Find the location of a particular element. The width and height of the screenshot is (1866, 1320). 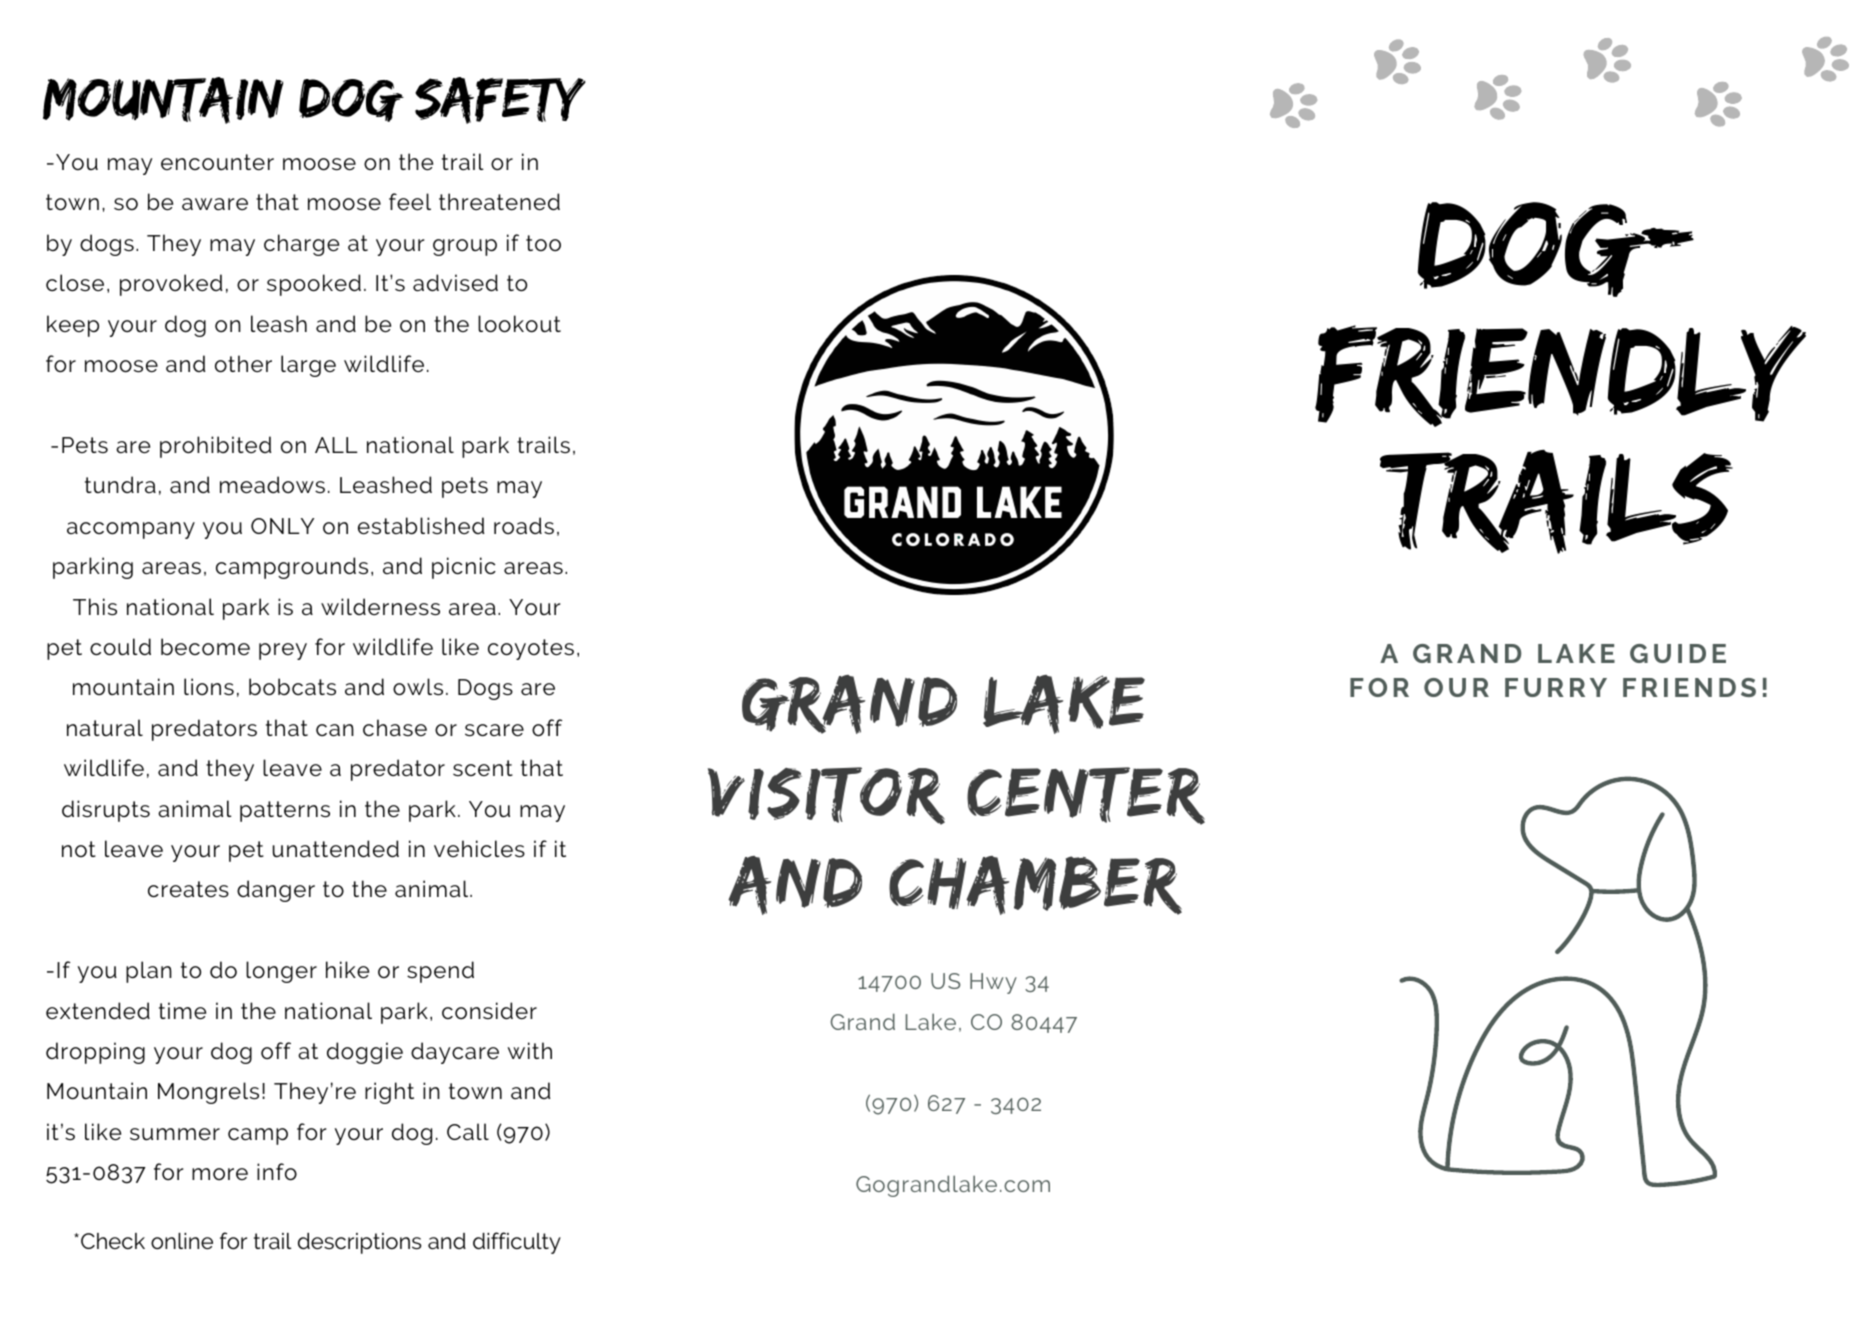

difficulty is located at coordinates (517, 1243).
